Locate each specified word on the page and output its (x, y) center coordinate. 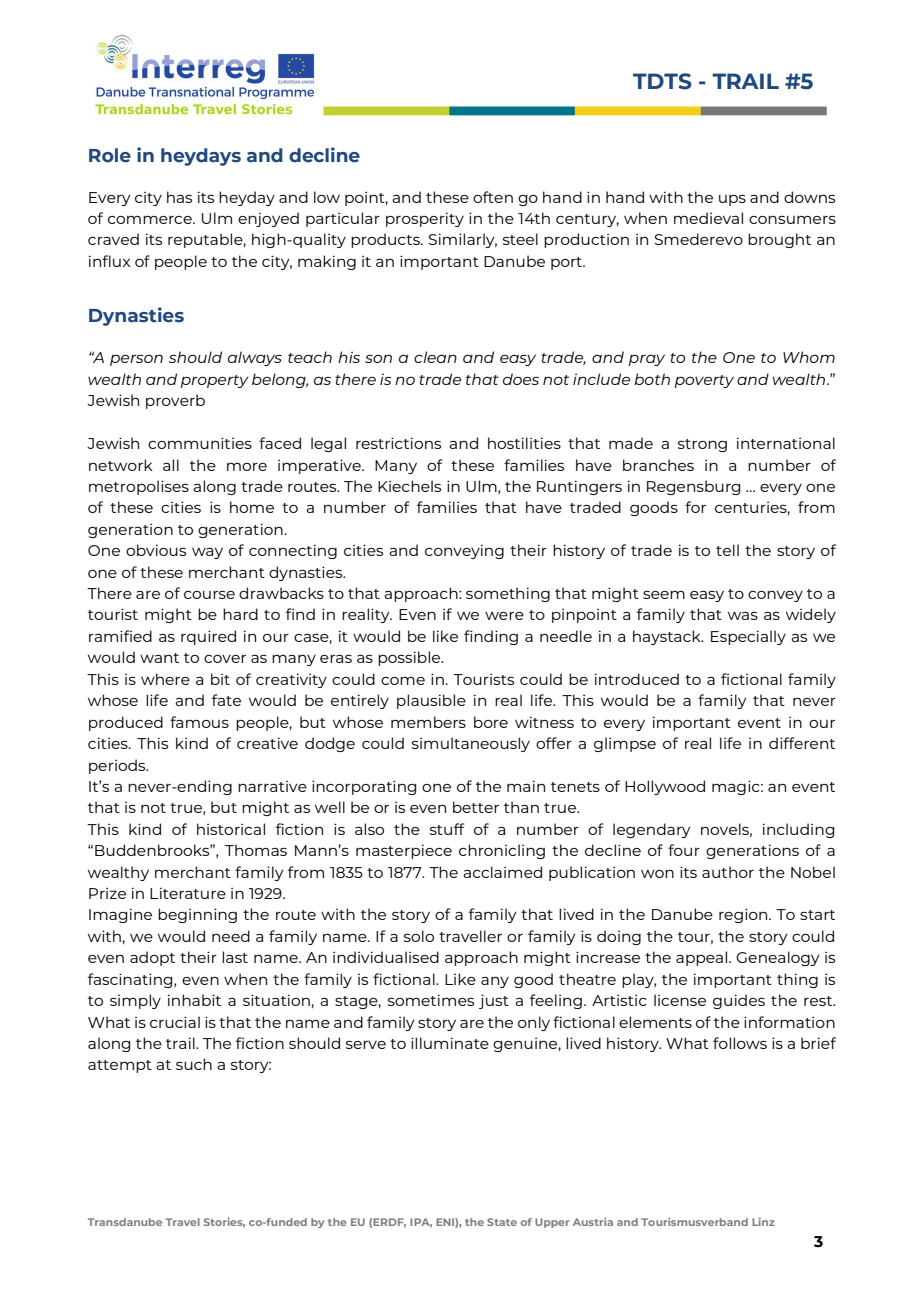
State (502, 1222)
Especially (748, 637)
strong (702, 445)
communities (200, 443)
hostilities (524, 443)
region (744, 915)
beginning (197, 915)
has (179, 197)
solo (419, 936)
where (165, 679)
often (493, 197)
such (194, 1064)
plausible (431, 701)
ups (732, 200)
